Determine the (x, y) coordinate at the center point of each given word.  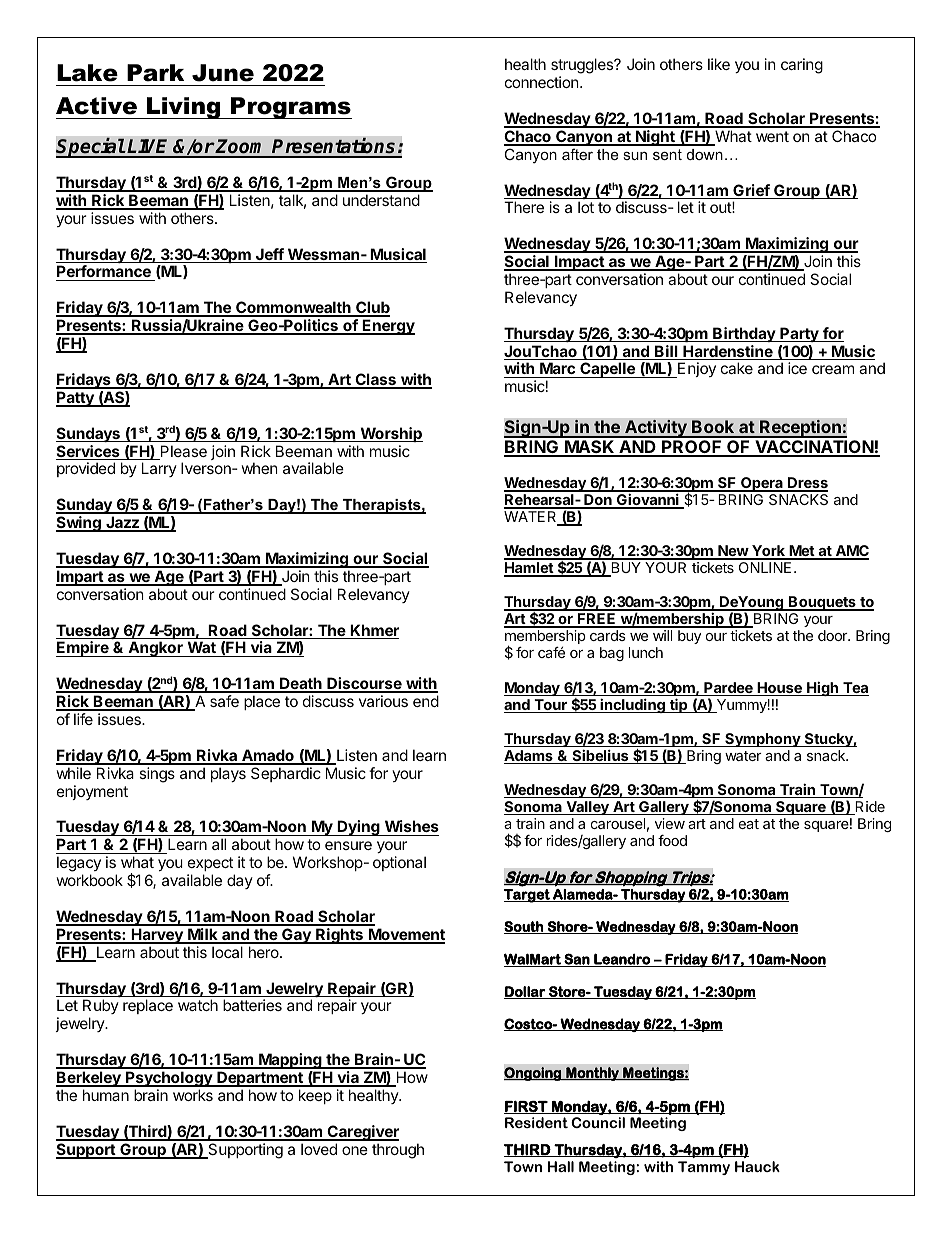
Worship (390, 434)
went (772, 136)
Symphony (763, 740)
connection (543, 82)
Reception (800, 429)
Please (182, 452)
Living (184, 108)
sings (157, 775)
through (398, 1151)
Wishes (410, 828)
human (106, 1095)
